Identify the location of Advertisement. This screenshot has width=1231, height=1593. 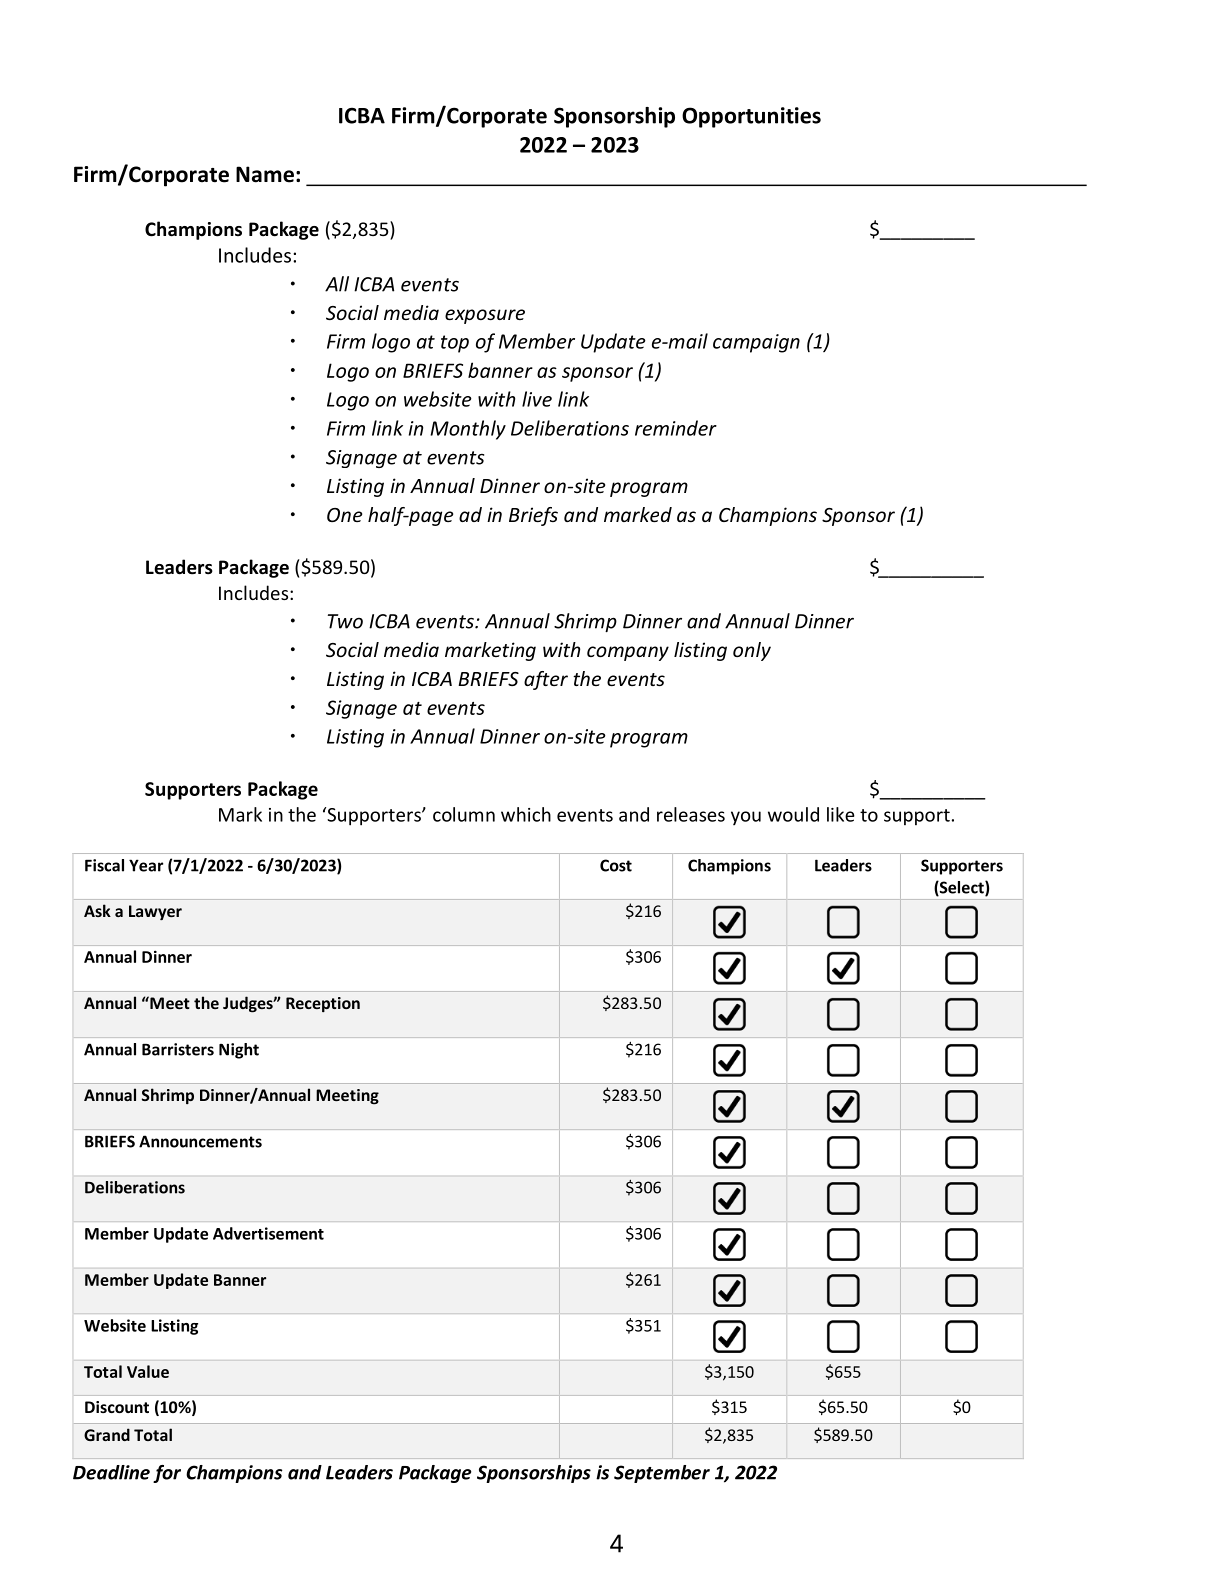
(268, 1233).
